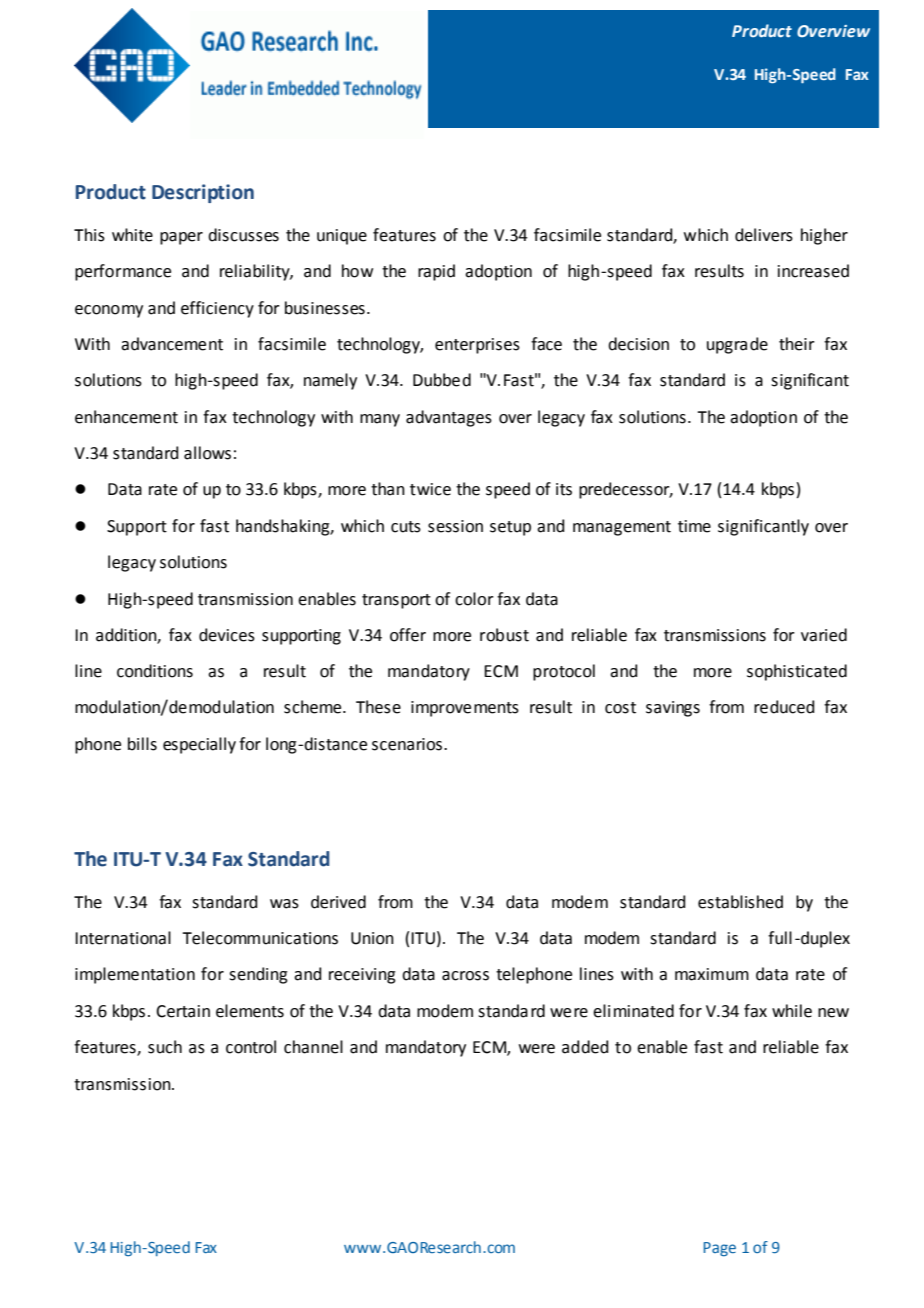  Describe the element at coordinates (199, 745) in the image. I see `especially` at that location.
